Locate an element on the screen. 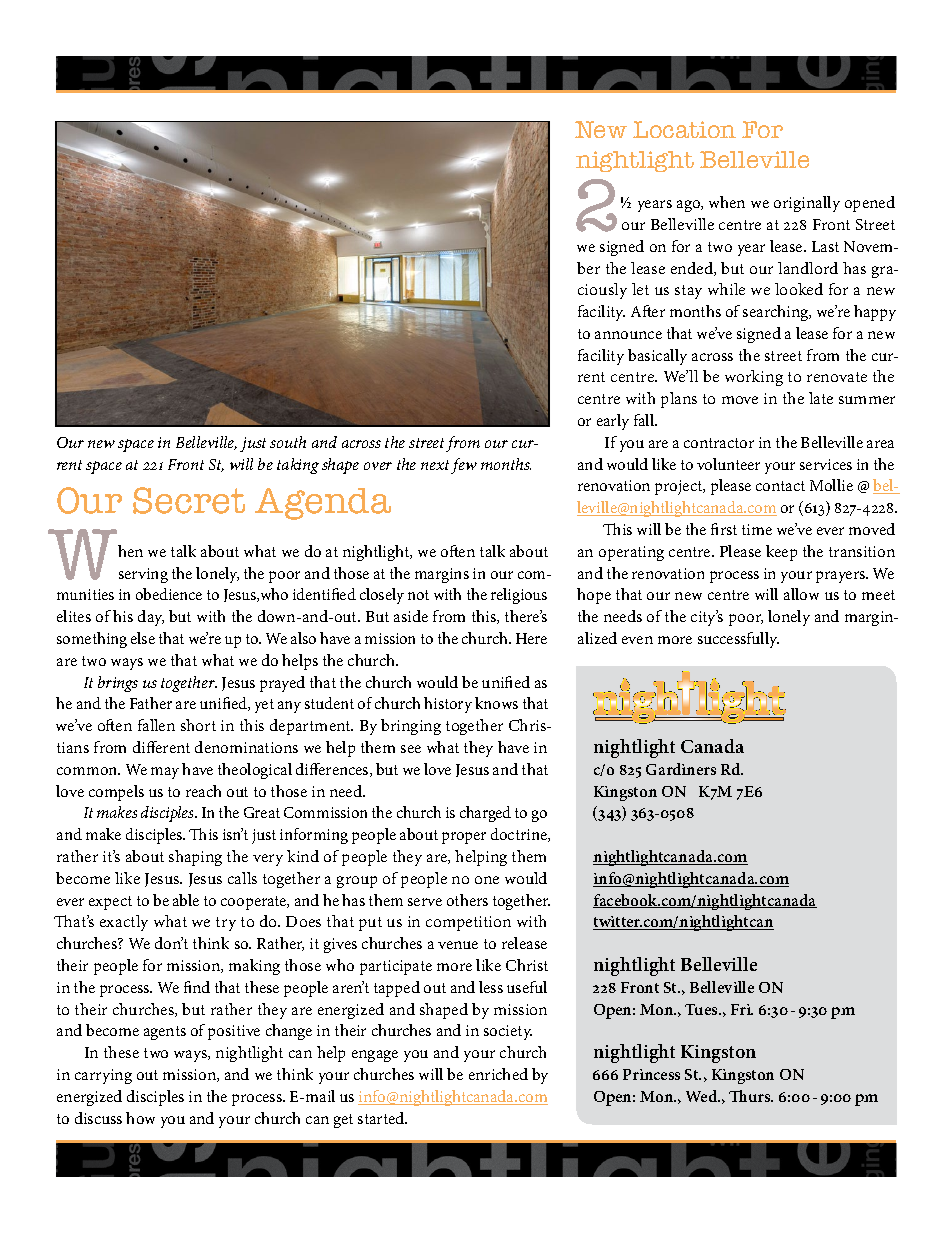  south is located at coordinates (288, 442).
